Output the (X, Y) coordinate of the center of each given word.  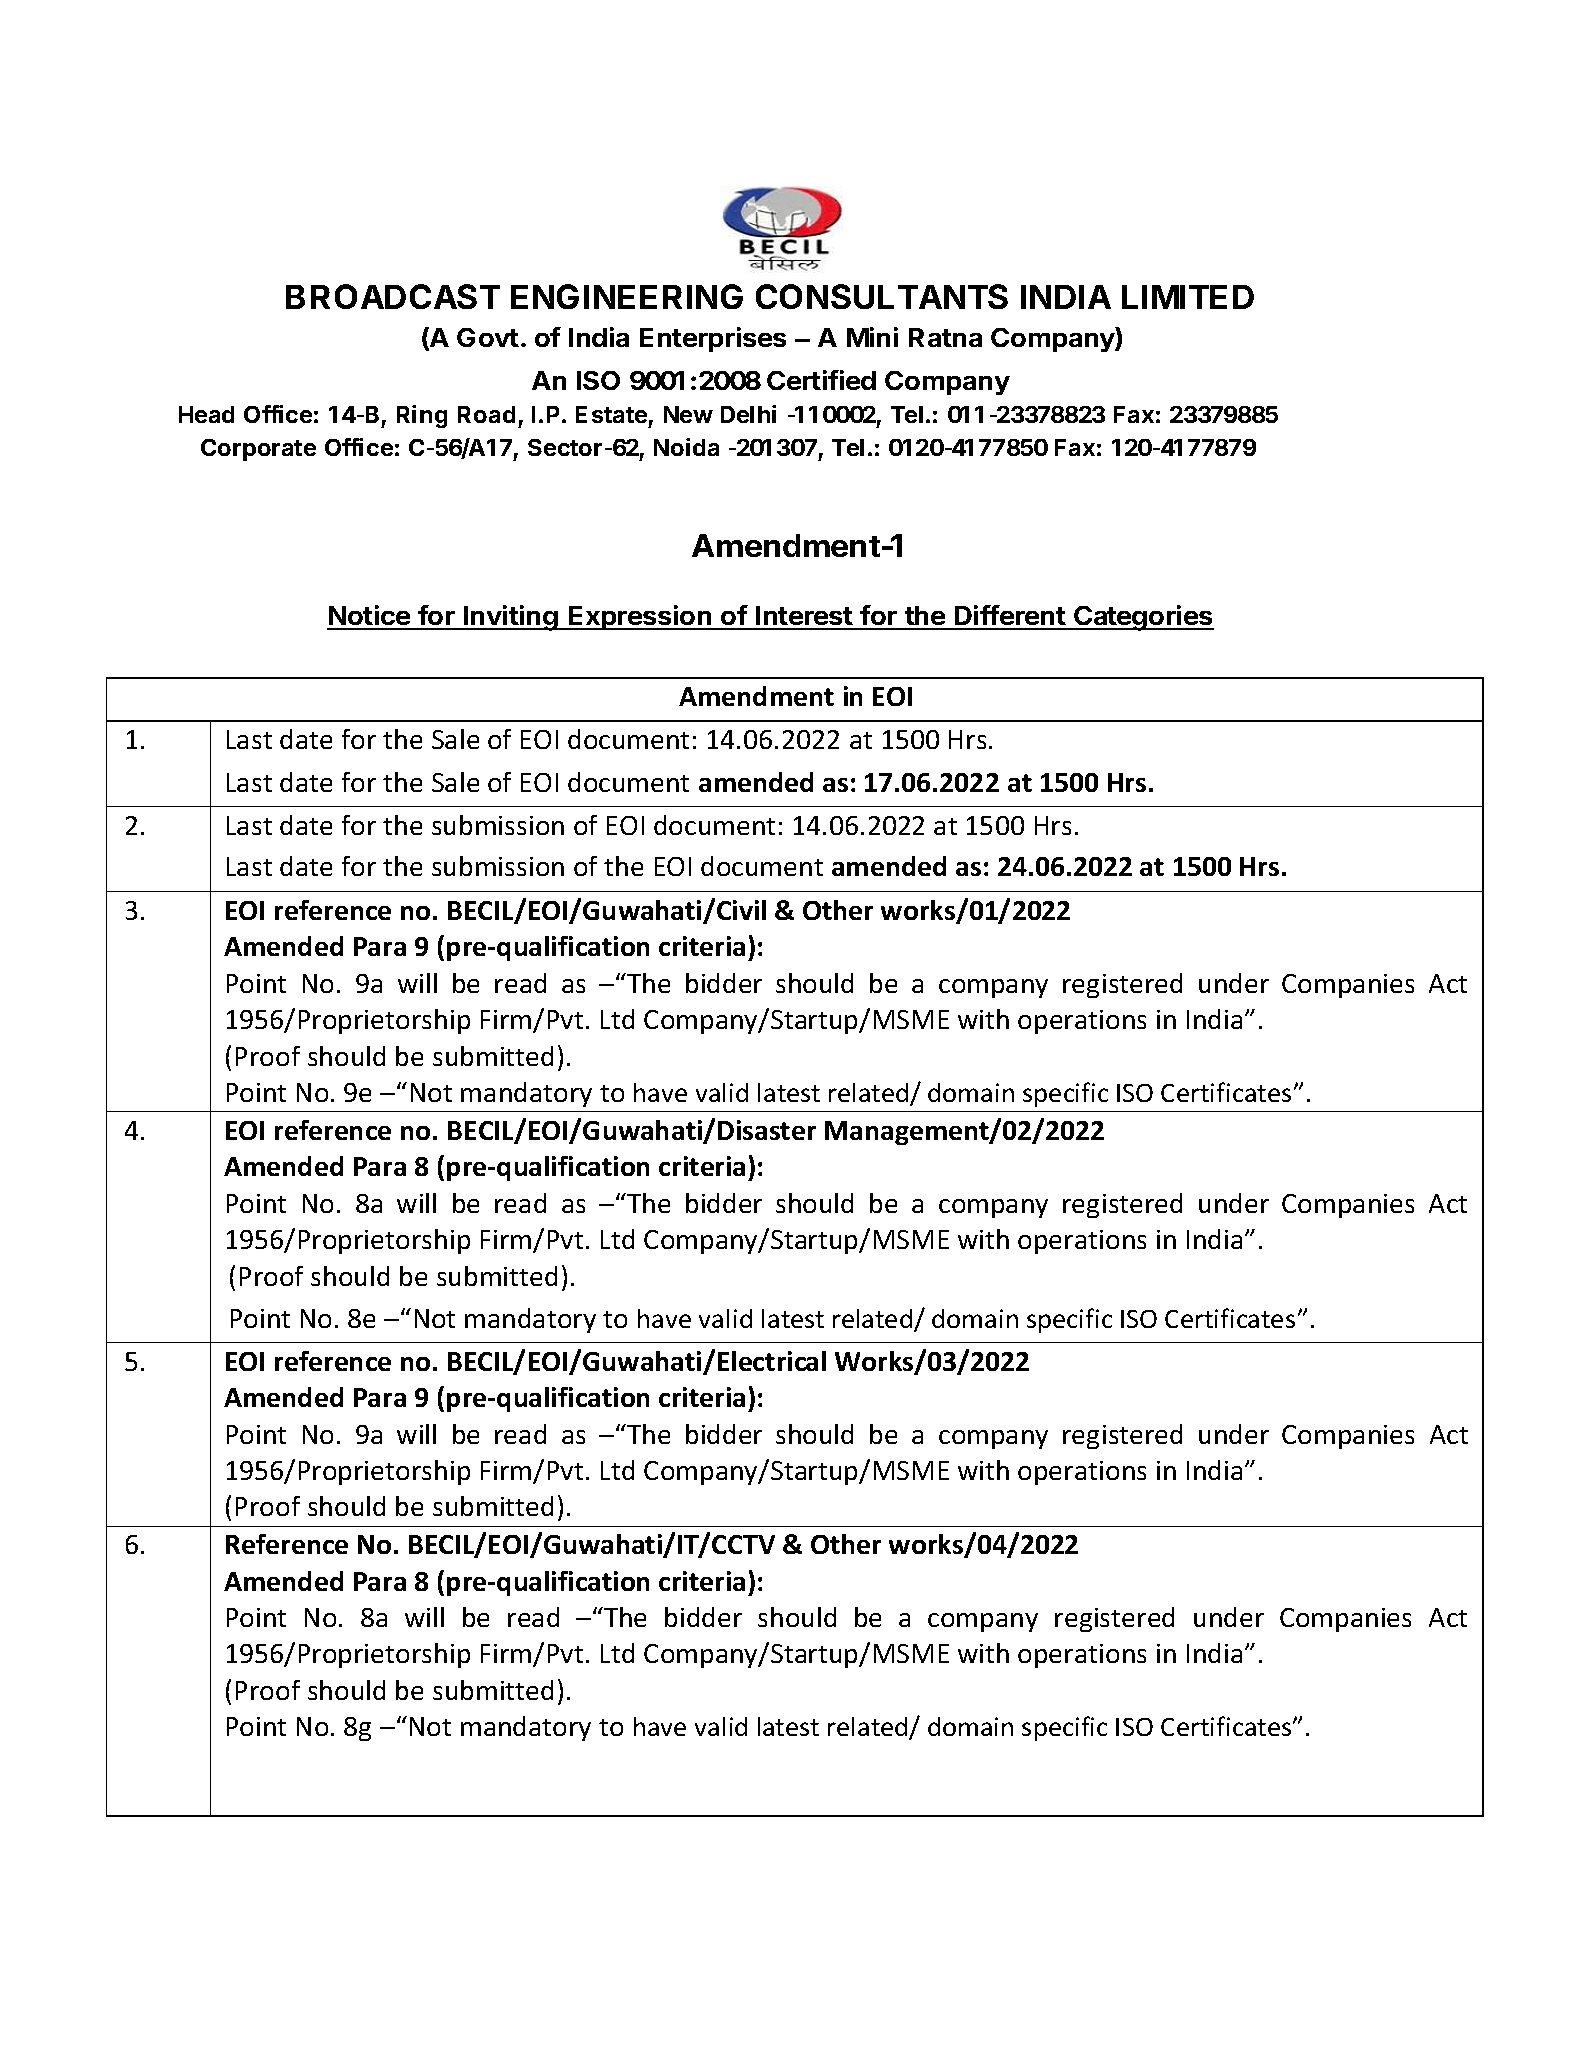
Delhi (748, 414)
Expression (640, 617)
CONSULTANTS (882, 296)
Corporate (258, 450)
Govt (488, 337)
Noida (686, 447)
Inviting (511, 618)
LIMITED (1188, 297)
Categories (1143, 618)
